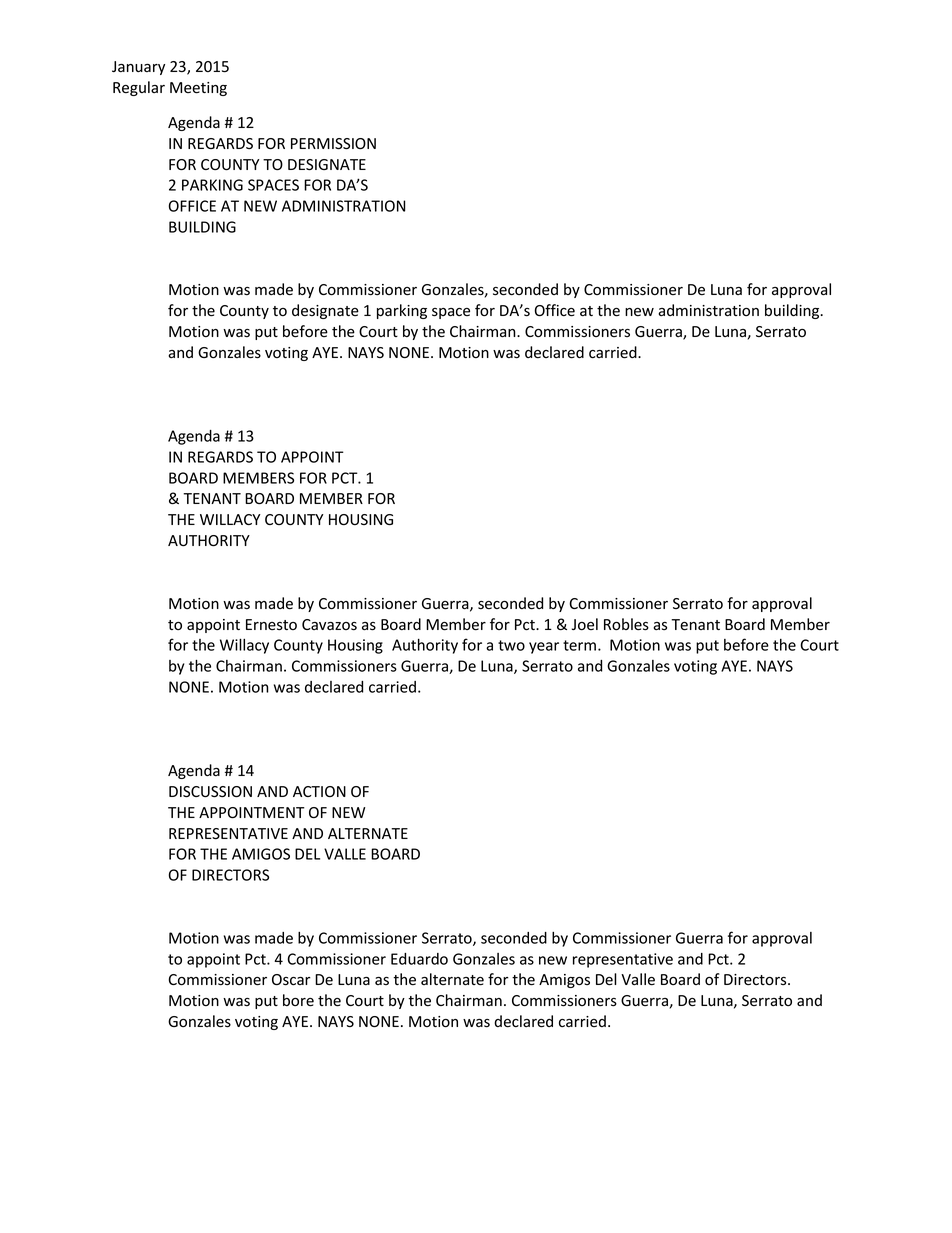 The height and width of the image is (1233, 952). Describe the element at coordinates (333, 144) in the image. I see `PERMISSION` at that location.
